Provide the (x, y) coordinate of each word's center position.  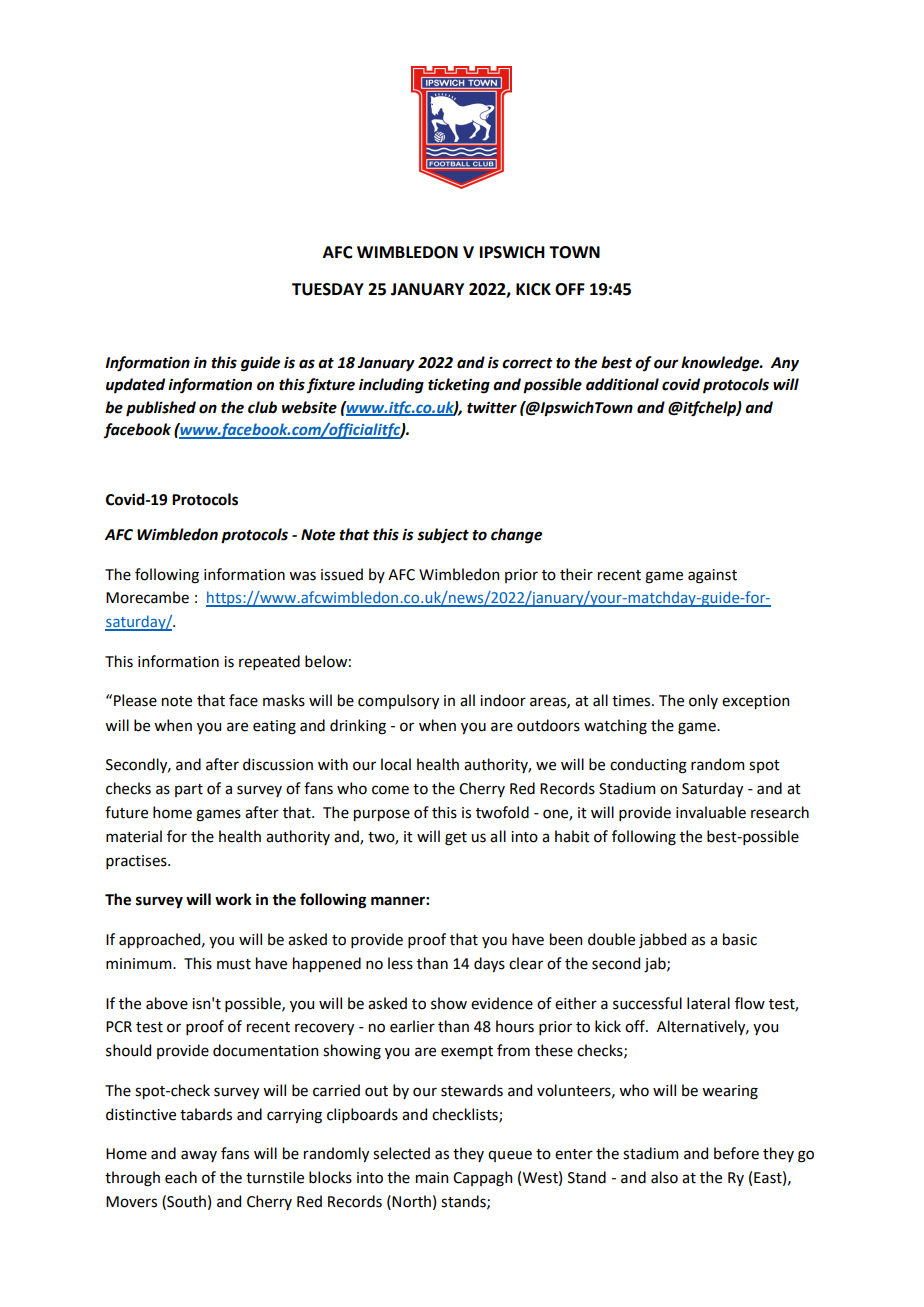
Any (785, 364)
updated (135, 385)
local (396, 764)
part (189, 790)
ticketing (459, 386)
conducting (648, 766)
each (181, 1177)
